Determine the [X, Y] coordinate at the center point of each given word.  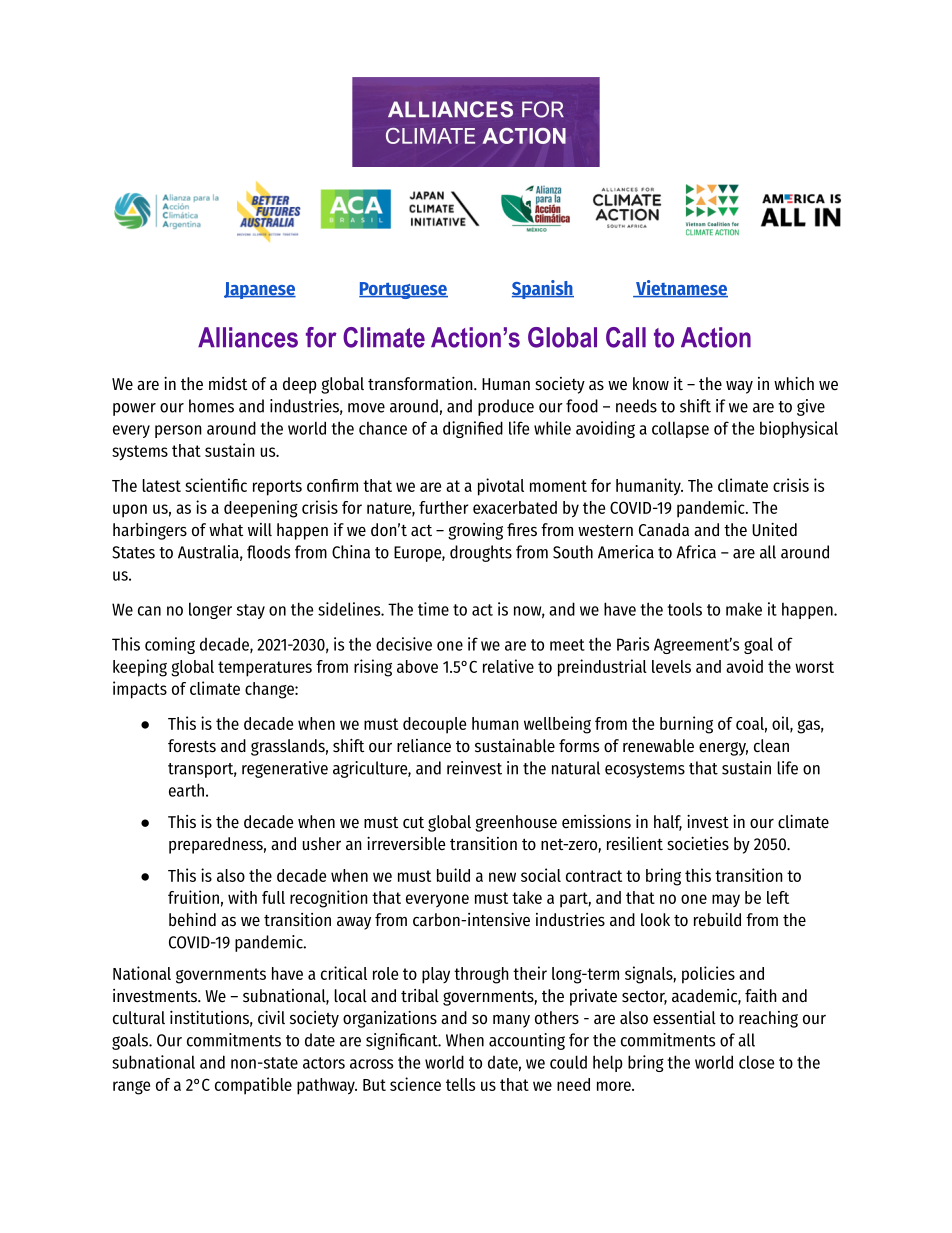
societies [698, 844]
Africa [696, 552]
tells [460, 1084]
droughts [481, 553]
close [756, 1062]
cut [413, 822]
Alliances [248, 337]
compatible [253, 1086]
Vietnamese [681, 289]
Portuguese [403, 290]
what [226, 529]
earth [186, 790]
